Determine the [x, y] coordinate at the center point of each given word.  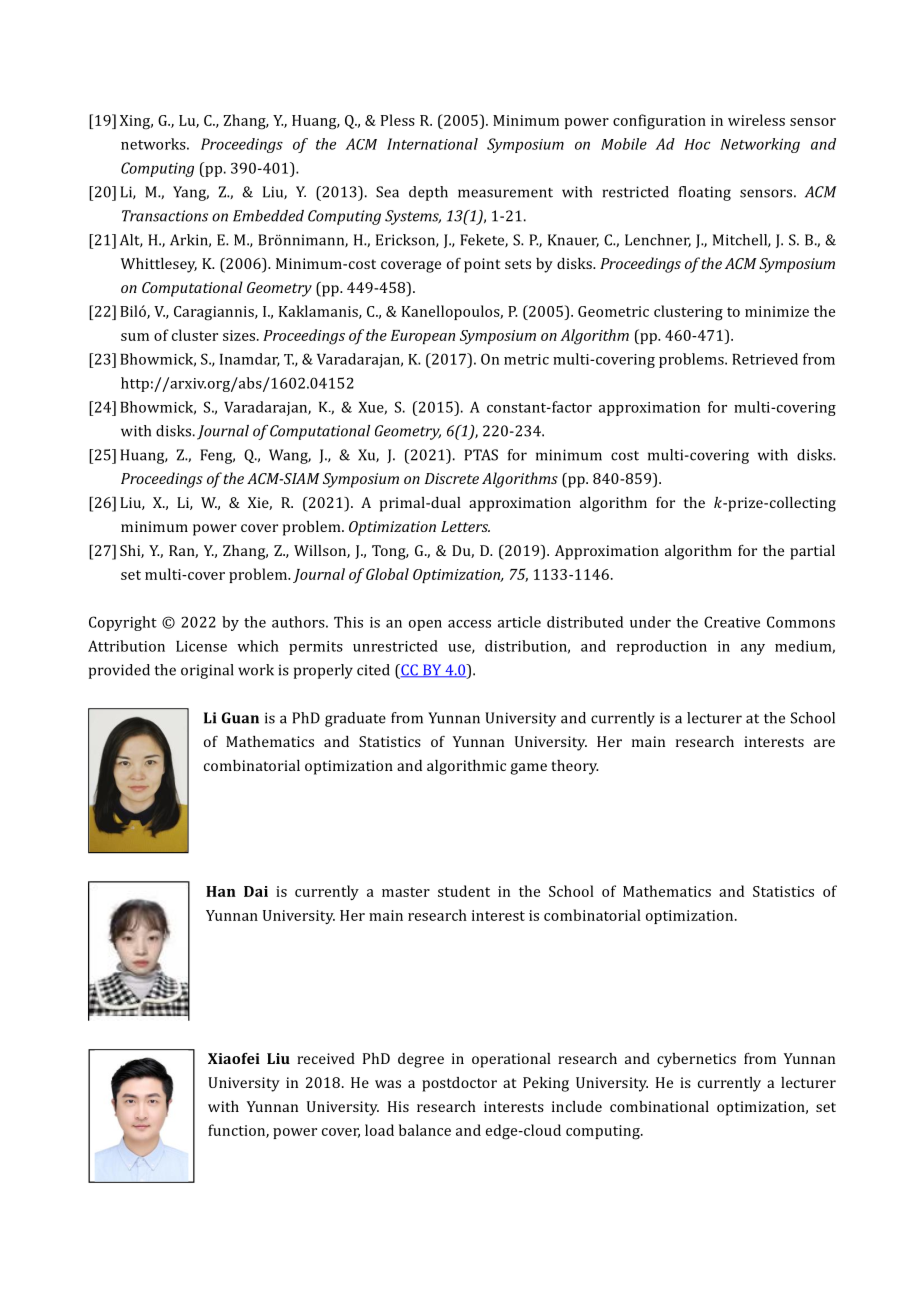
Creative [732, 622]
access [469, 624]
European [423, 337]
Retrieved [765, 359]
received [326, 1058]
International [432, 144]
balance [425, 1130]
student [464, 891]
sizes [240, 335]
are [824, 743]
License [201, 646]
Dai [256, 891]
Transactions [165, 216]
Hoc [697, 144]
